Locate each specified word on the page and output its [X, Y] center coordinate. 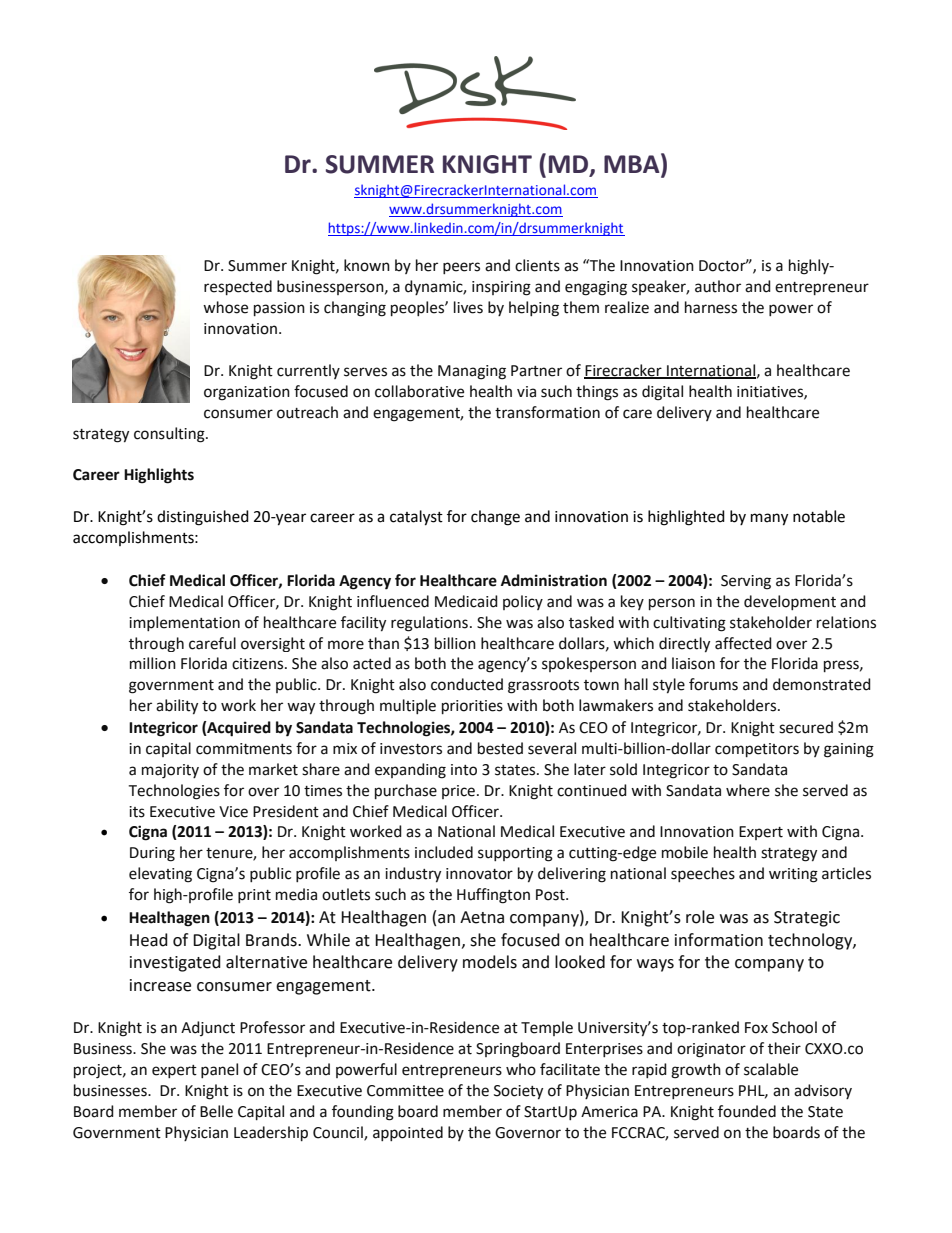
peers [461, 268]
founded [747, 1111]
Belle [216, 1111]
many [769, 519]
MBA [633, 163]
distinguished [203, 518]
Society [518, 1092]
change [495, 518]
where [748, 790]
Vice [233, 812]
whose [225, 307]
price [458, 792]
